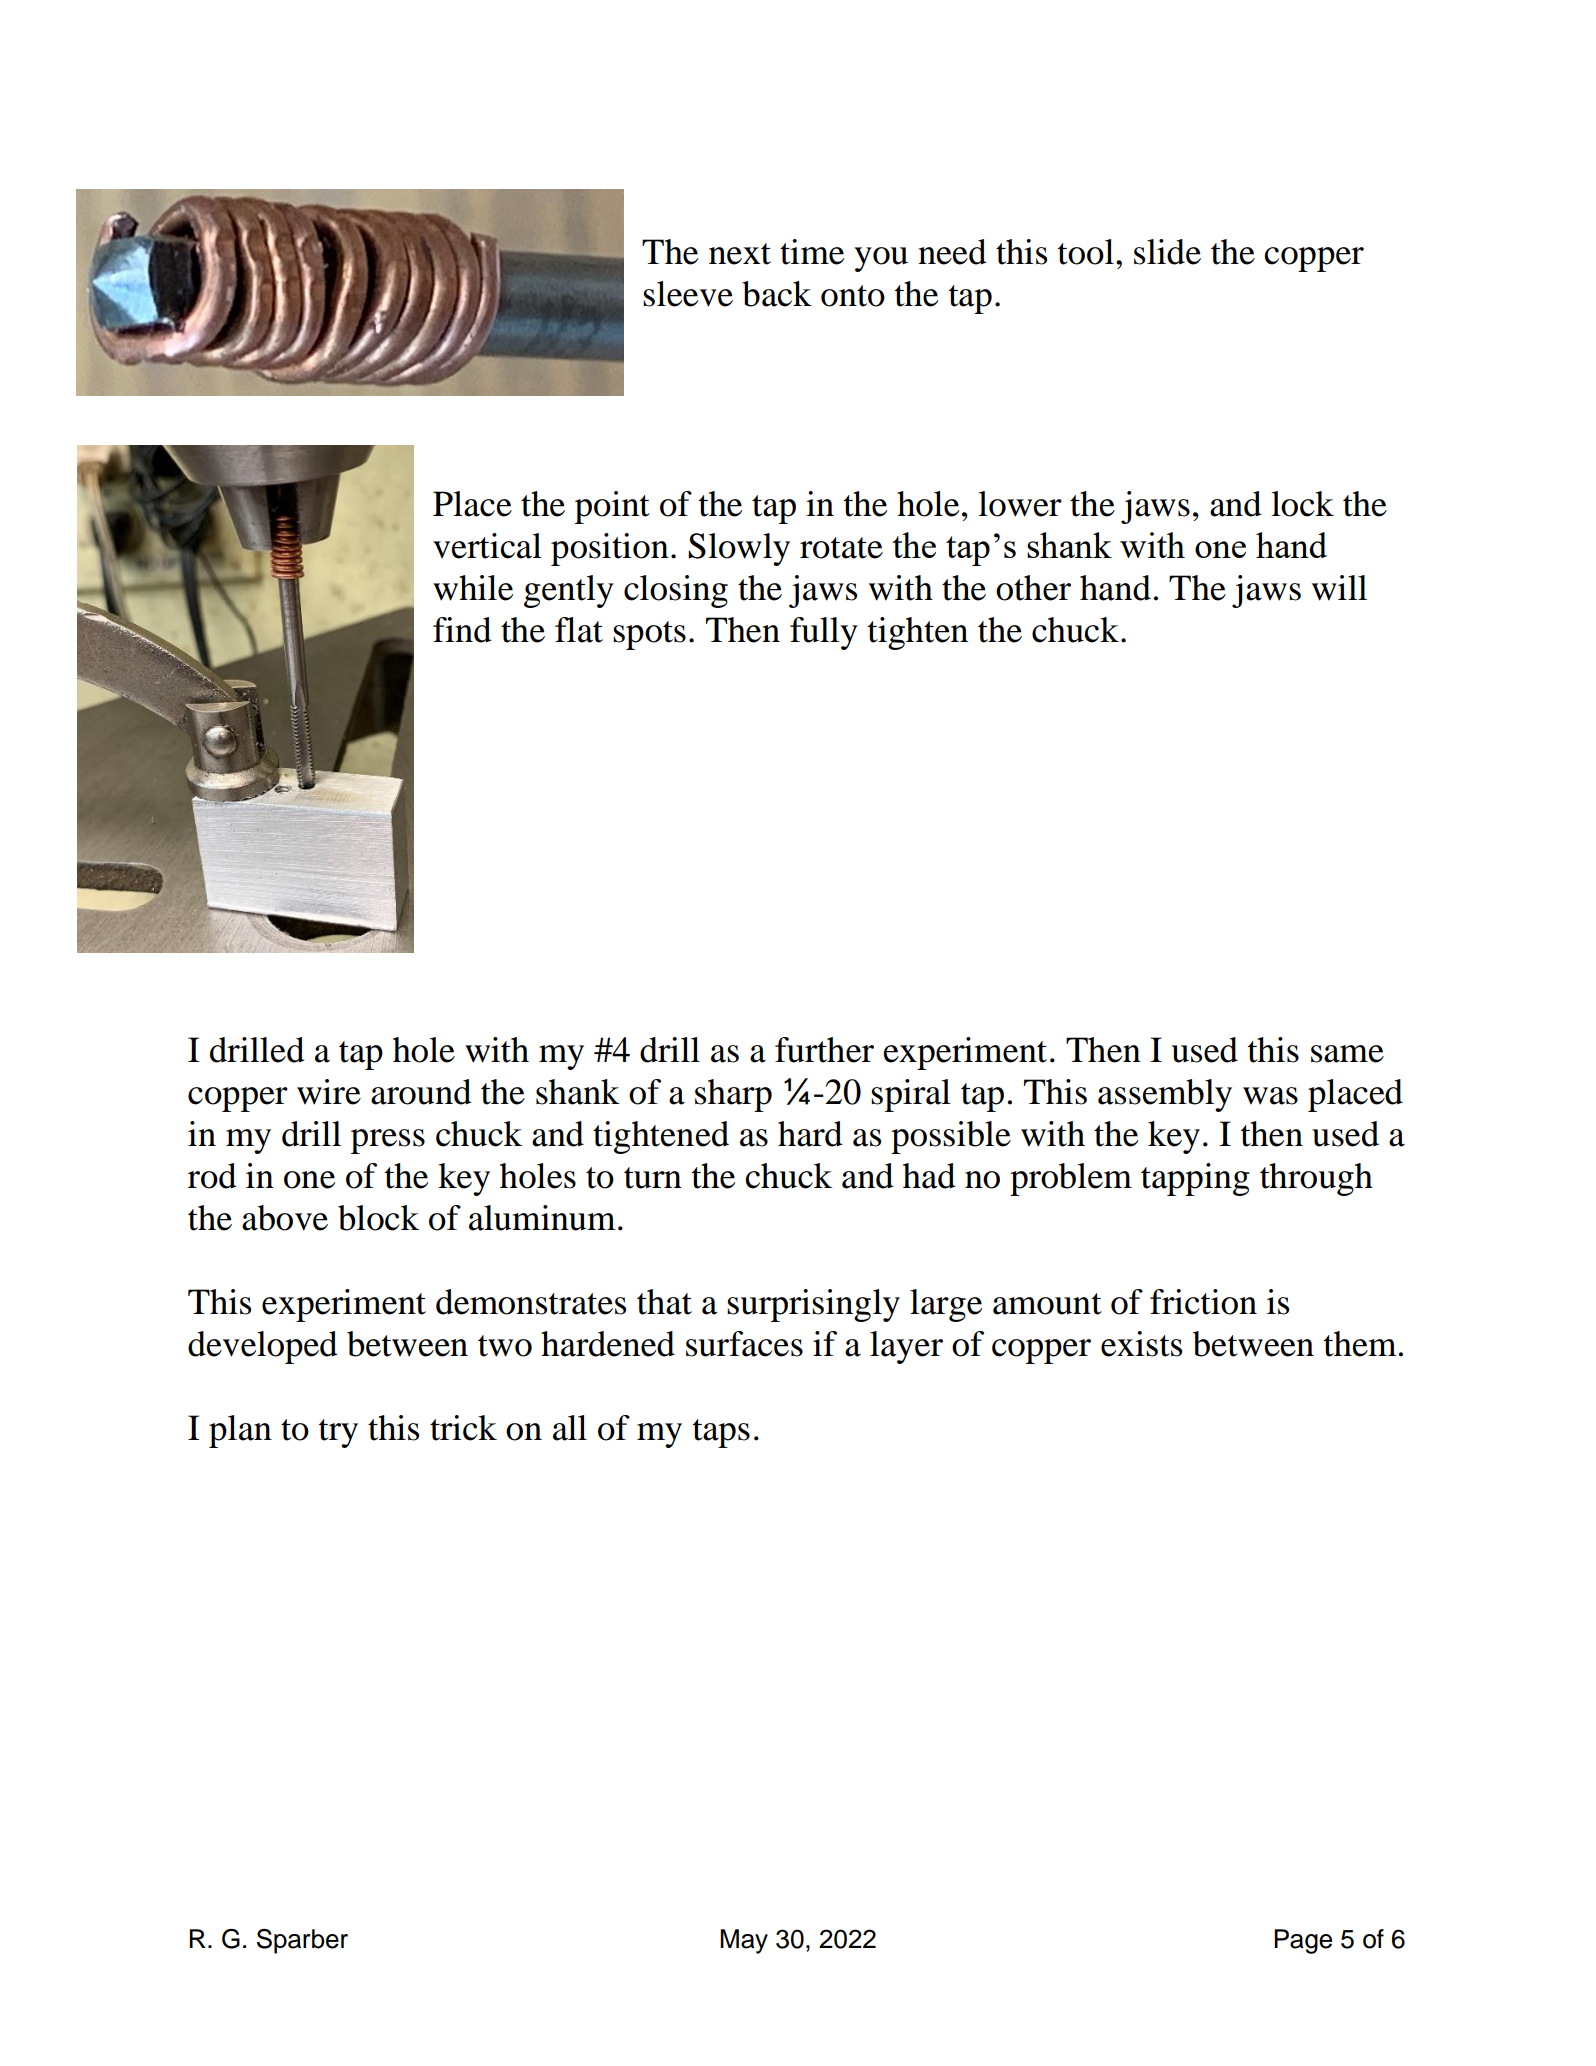  What do you see at coordinates (688, 294) in the screenshot?
I see `sleeve` at bounding box center [688, 294].
